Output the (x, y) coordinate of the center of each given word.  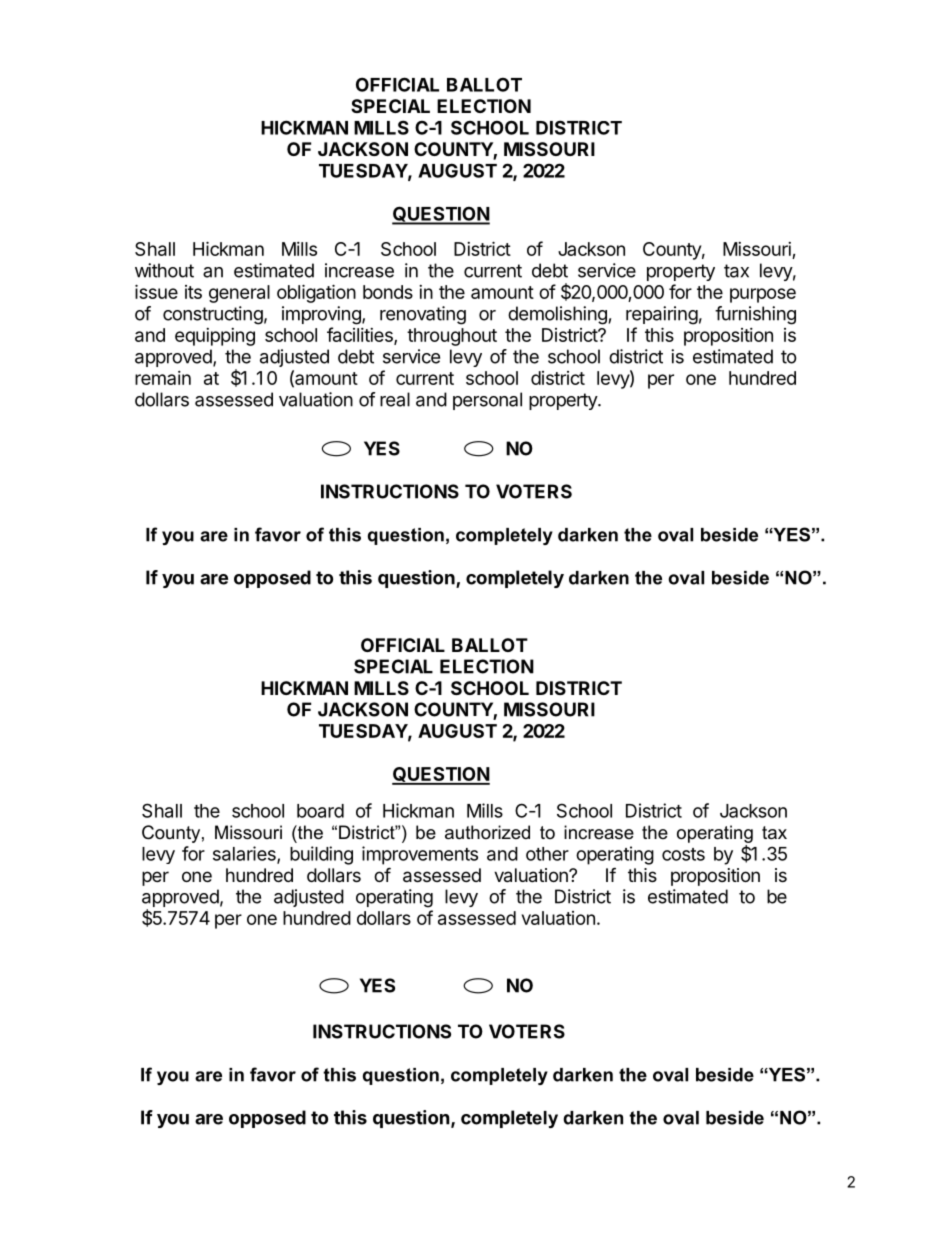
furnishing (755, 315)
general (239, 294)
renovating (423, 315)
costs (683, 854)
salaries (245, 854)
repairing (662, 315)
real (395, 399)
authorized (487, 832)
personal (487, 401)
